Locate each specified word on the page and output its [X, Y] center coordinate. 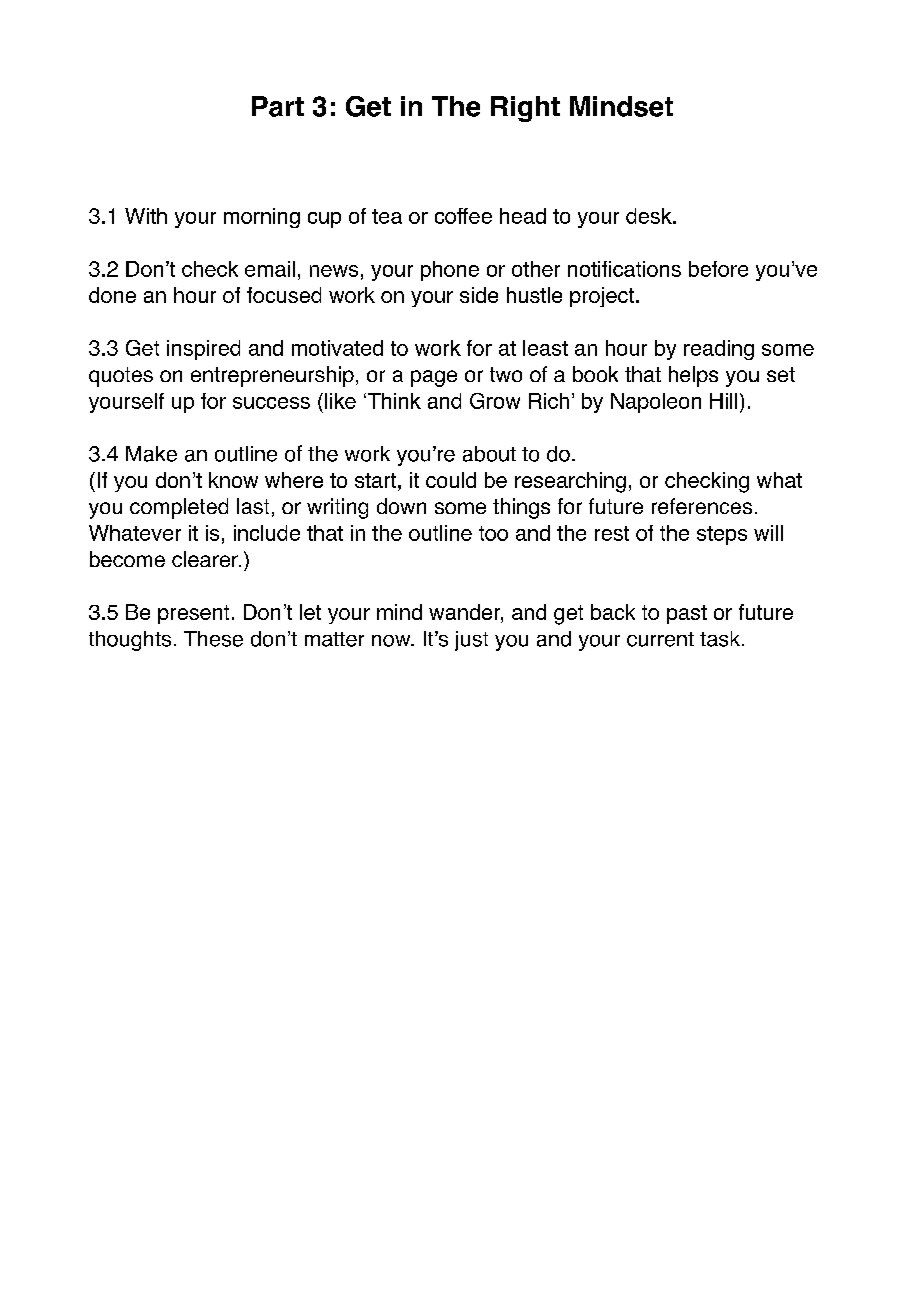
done [112, 295]
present [193, 614]
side [479, 295]
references [702, 506]
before [718, 269]
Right [525, 109]
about [489, 454]
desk [650, 216]
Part [278, 106]
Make [151, 454]
